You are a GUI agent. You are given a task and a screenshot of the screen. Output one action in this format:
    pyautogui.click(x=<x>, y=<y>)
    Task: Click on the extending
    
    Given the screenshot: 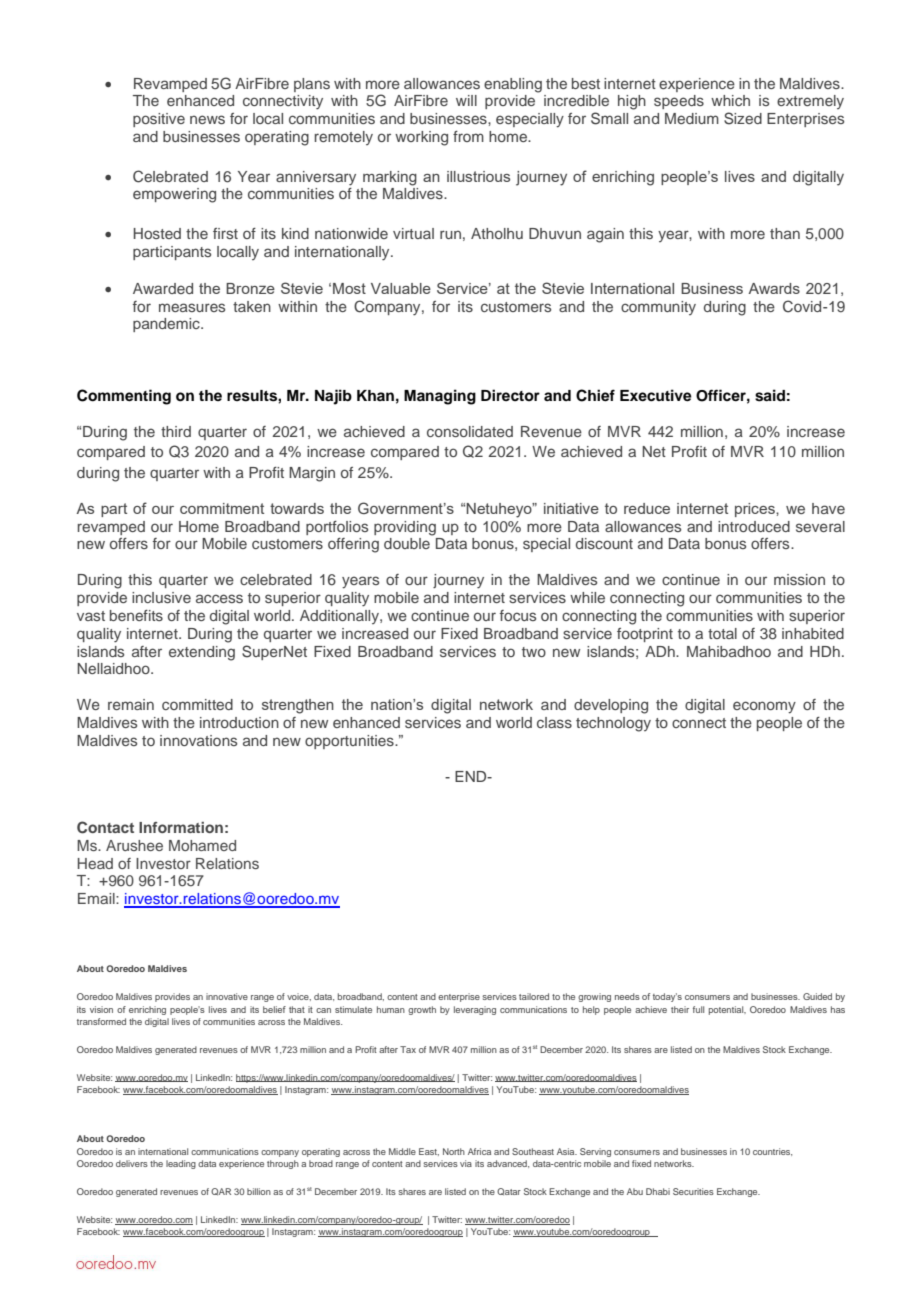 What is the action you would take?
    pyautogui.click(x=202, y=653)
